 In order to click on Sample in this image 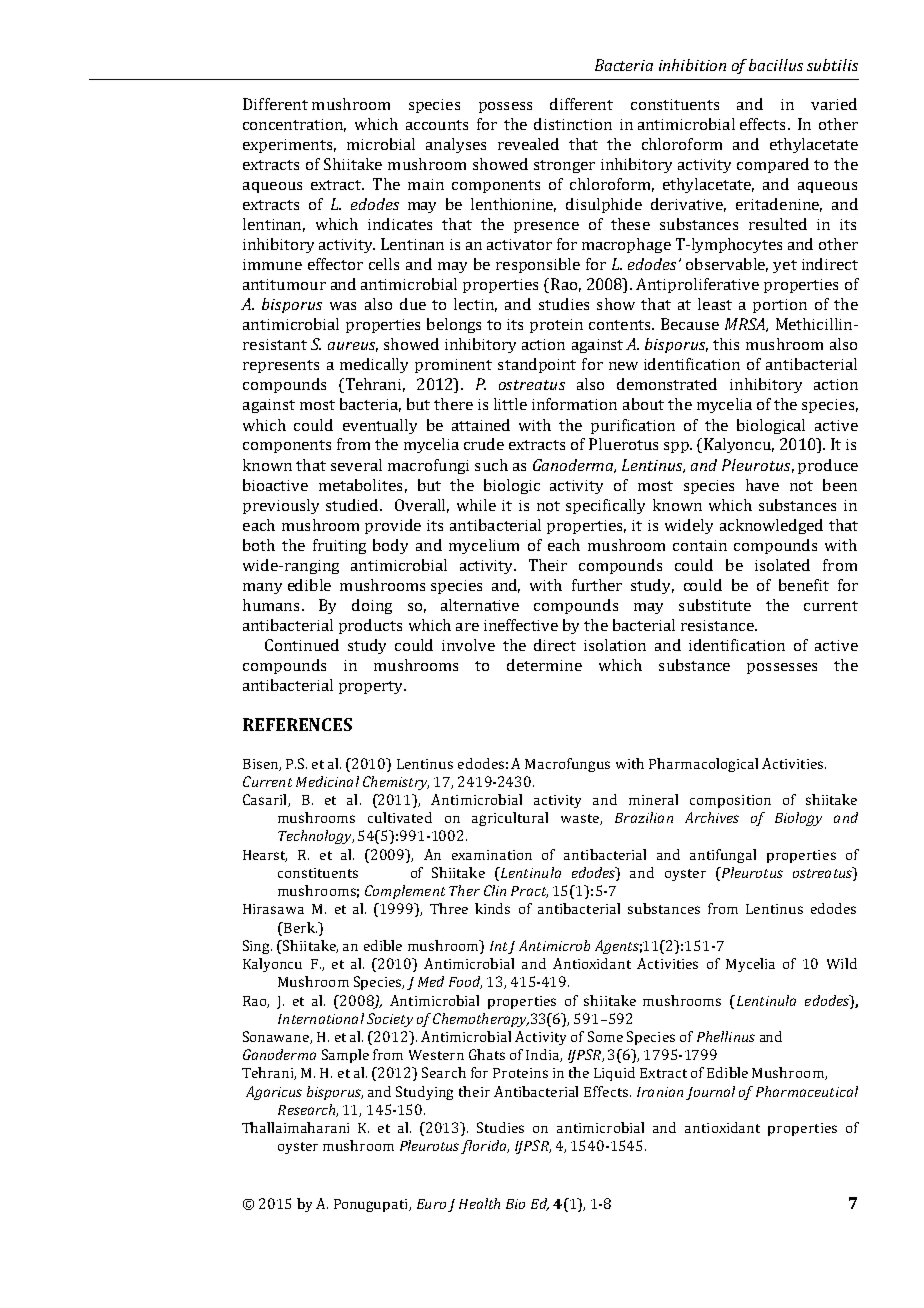, I will do `click(345, 1056)`.
